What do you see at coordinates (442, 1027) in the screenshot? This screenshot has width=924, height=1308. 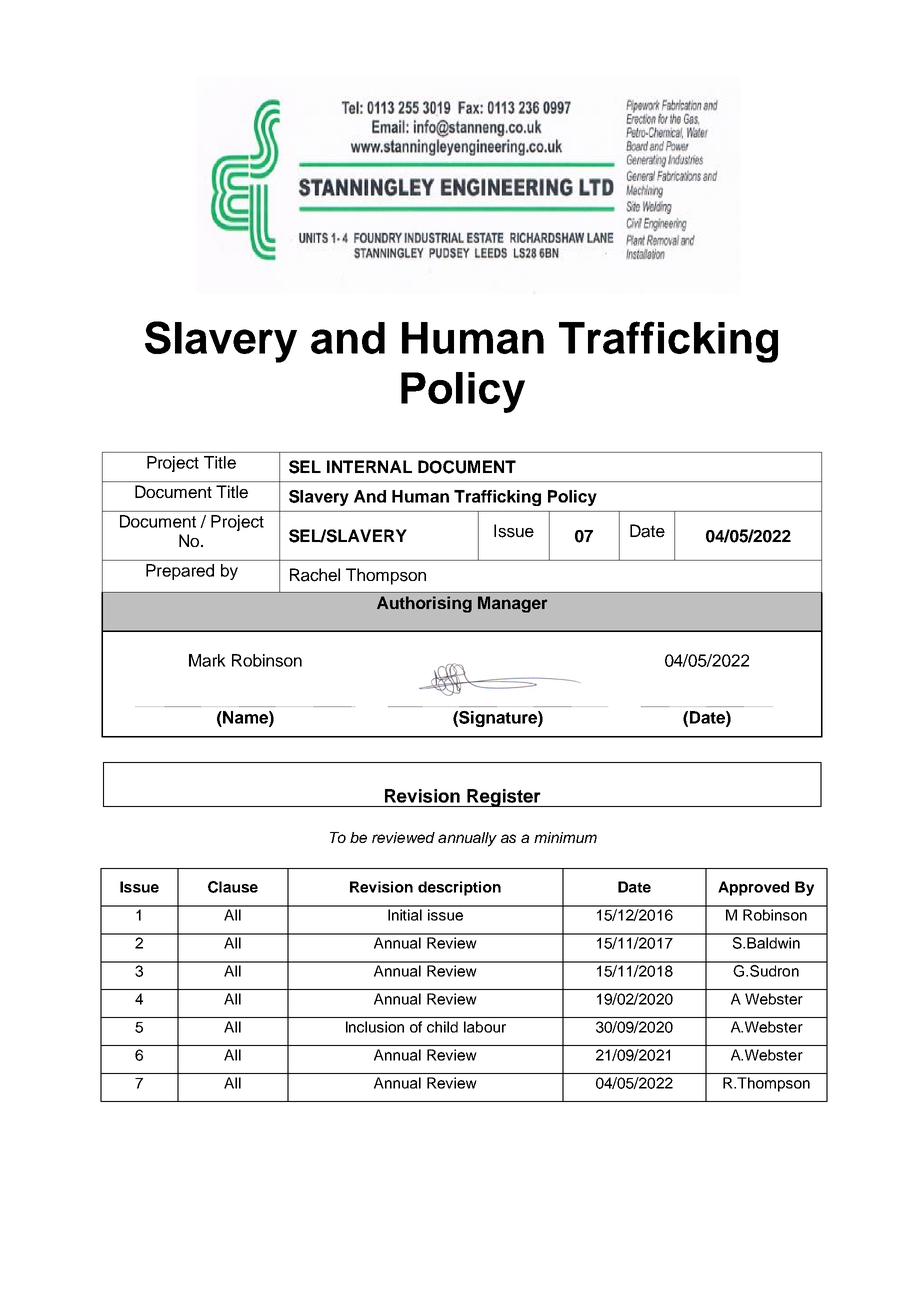 I see `child` at bounding box center [442, 1027].
